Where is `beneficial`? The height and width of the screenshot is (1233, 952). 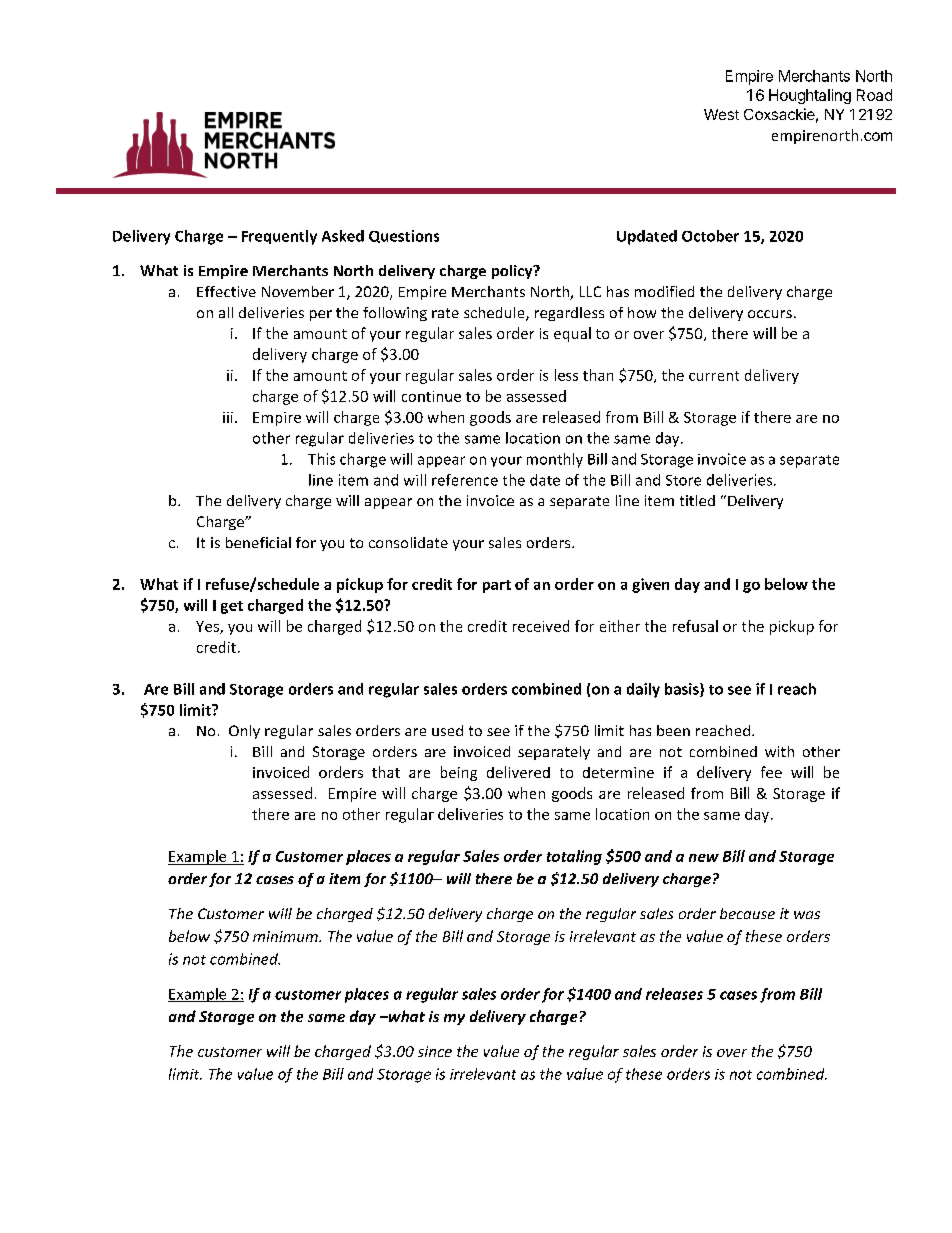 beneficial is located at coordinates (258, 542).
